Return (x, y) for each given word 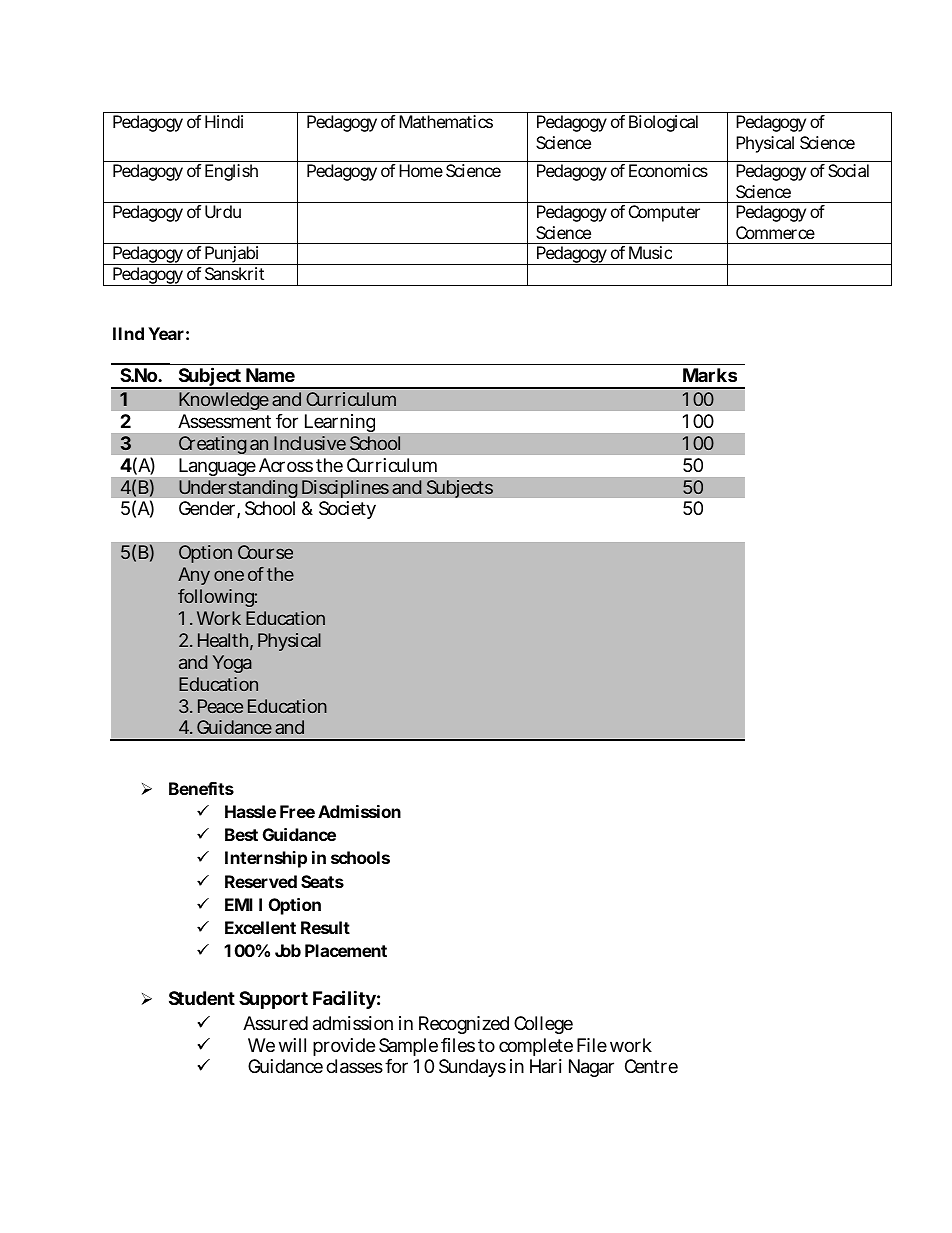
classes (354, 1066)
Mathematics (446, 121)
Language (217, 467)
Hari (546, 1066)
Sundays (472, 1068)
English (231, 172)
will (292, 1045)
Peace (220, 706)
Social (848, 170)
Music (650, 252)
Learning (340, 423)
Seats (322, 881)
